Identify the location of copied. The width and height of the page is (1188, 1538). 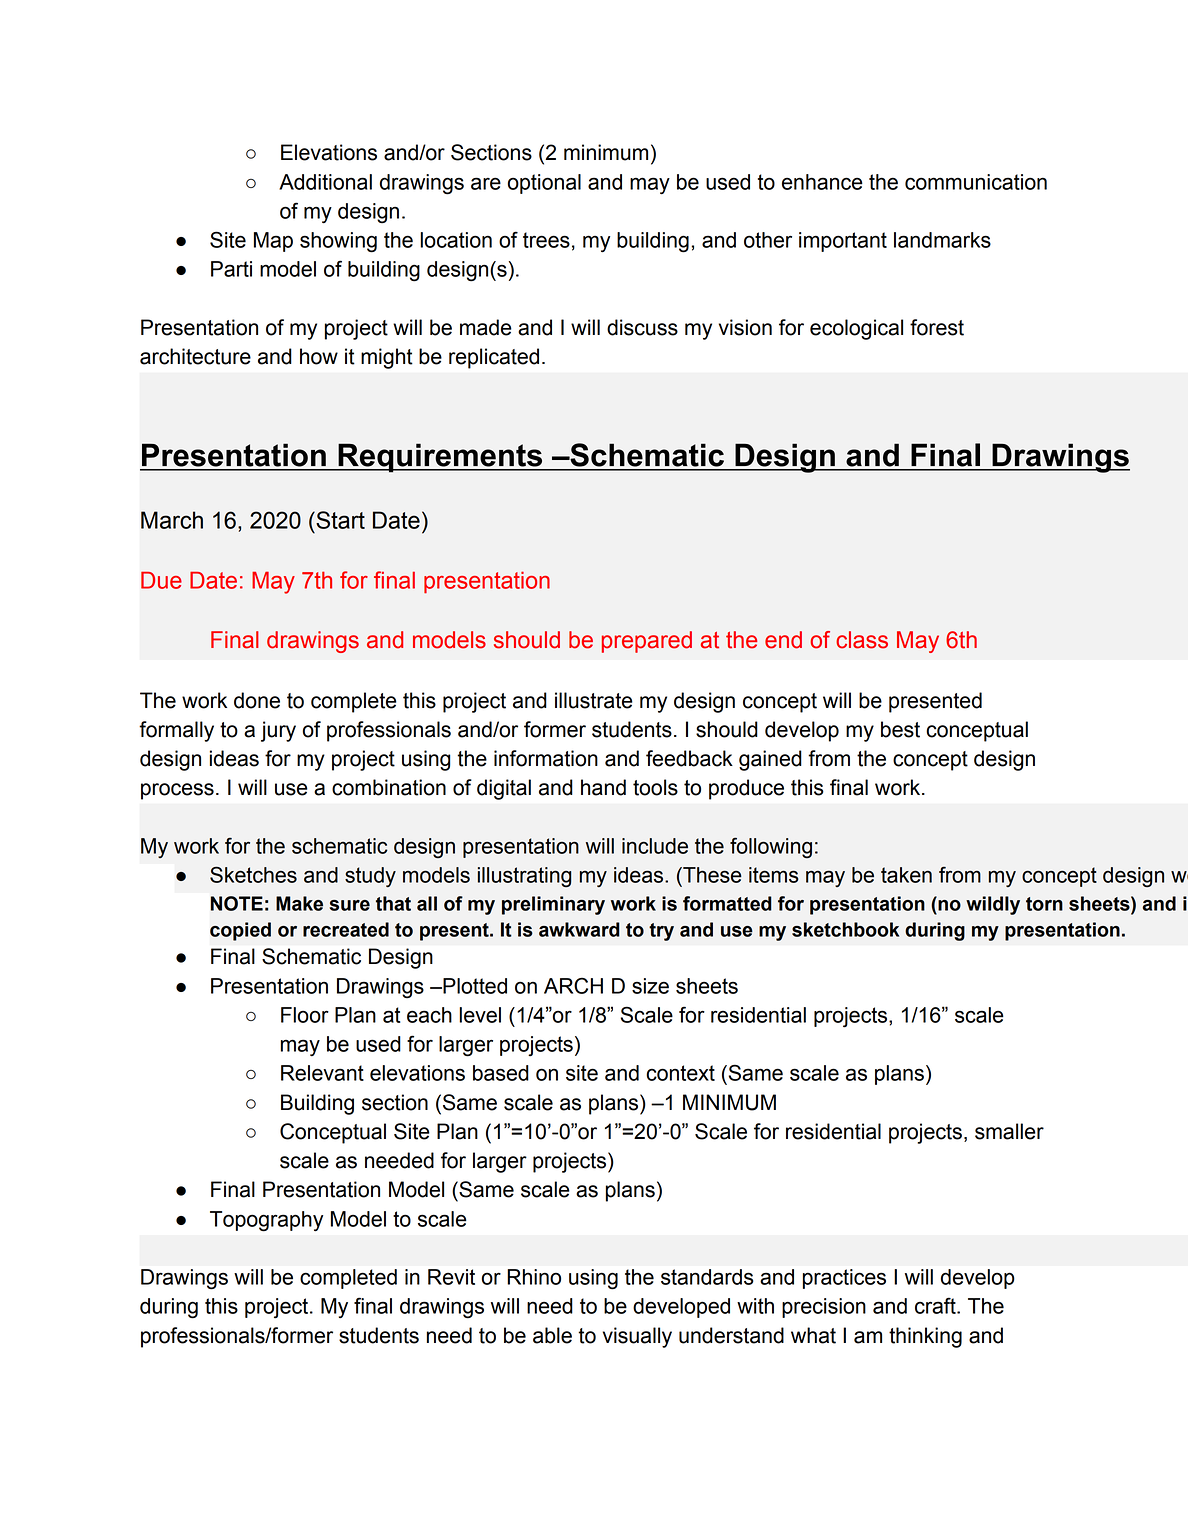
(240, 931).
